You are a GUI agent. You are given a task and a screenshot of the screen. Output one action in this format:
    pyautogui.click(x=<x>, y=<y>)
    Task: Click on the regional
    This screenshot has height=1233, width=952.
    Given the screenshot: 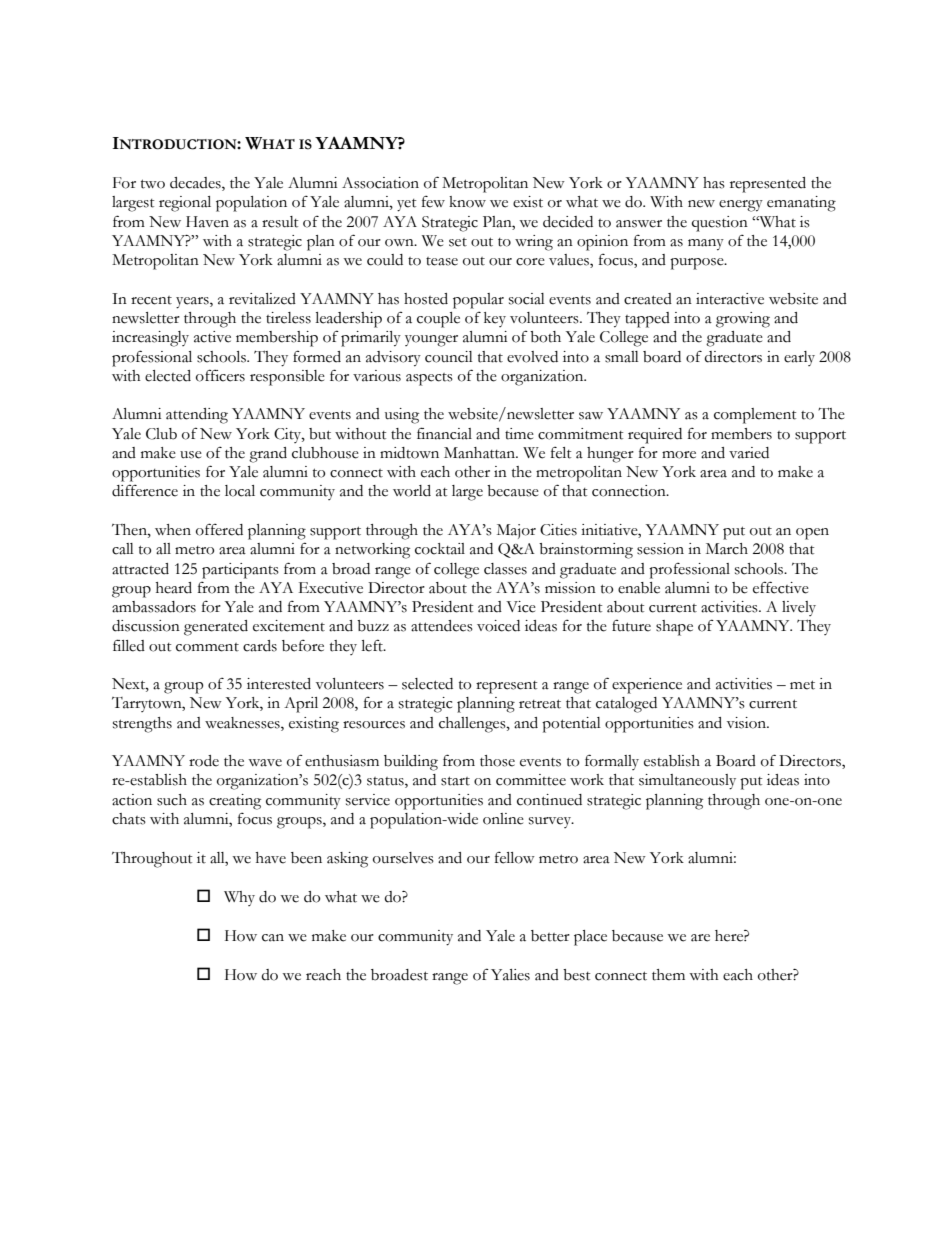 What is the action you would take?
    pyautogui.click(x=185, y=204)
